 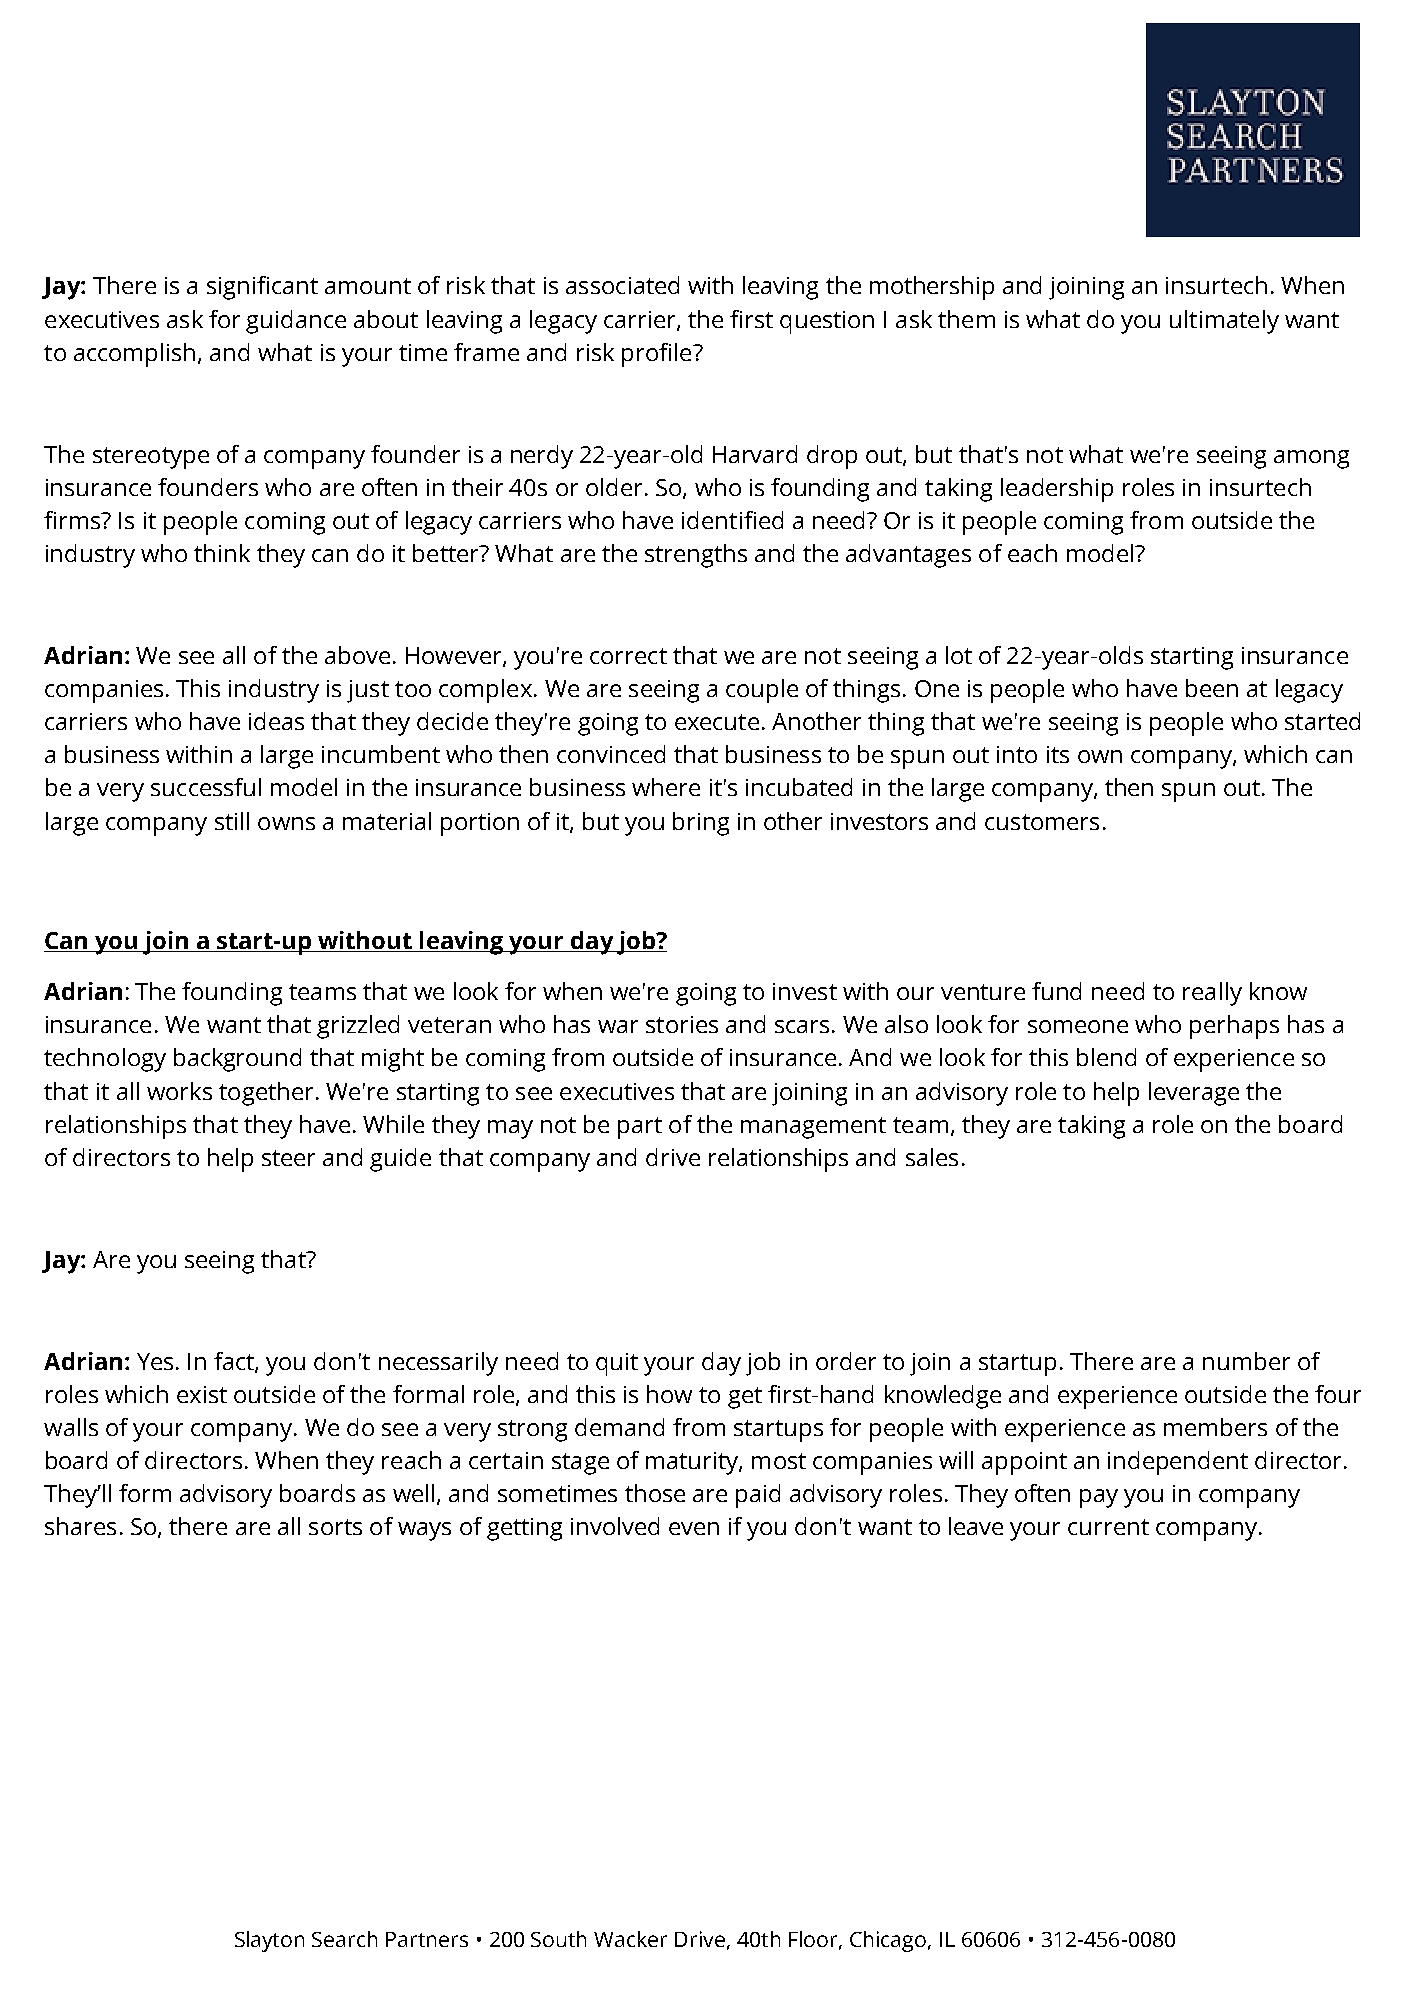 I want to click on profile, so click(x=658, y=355).
